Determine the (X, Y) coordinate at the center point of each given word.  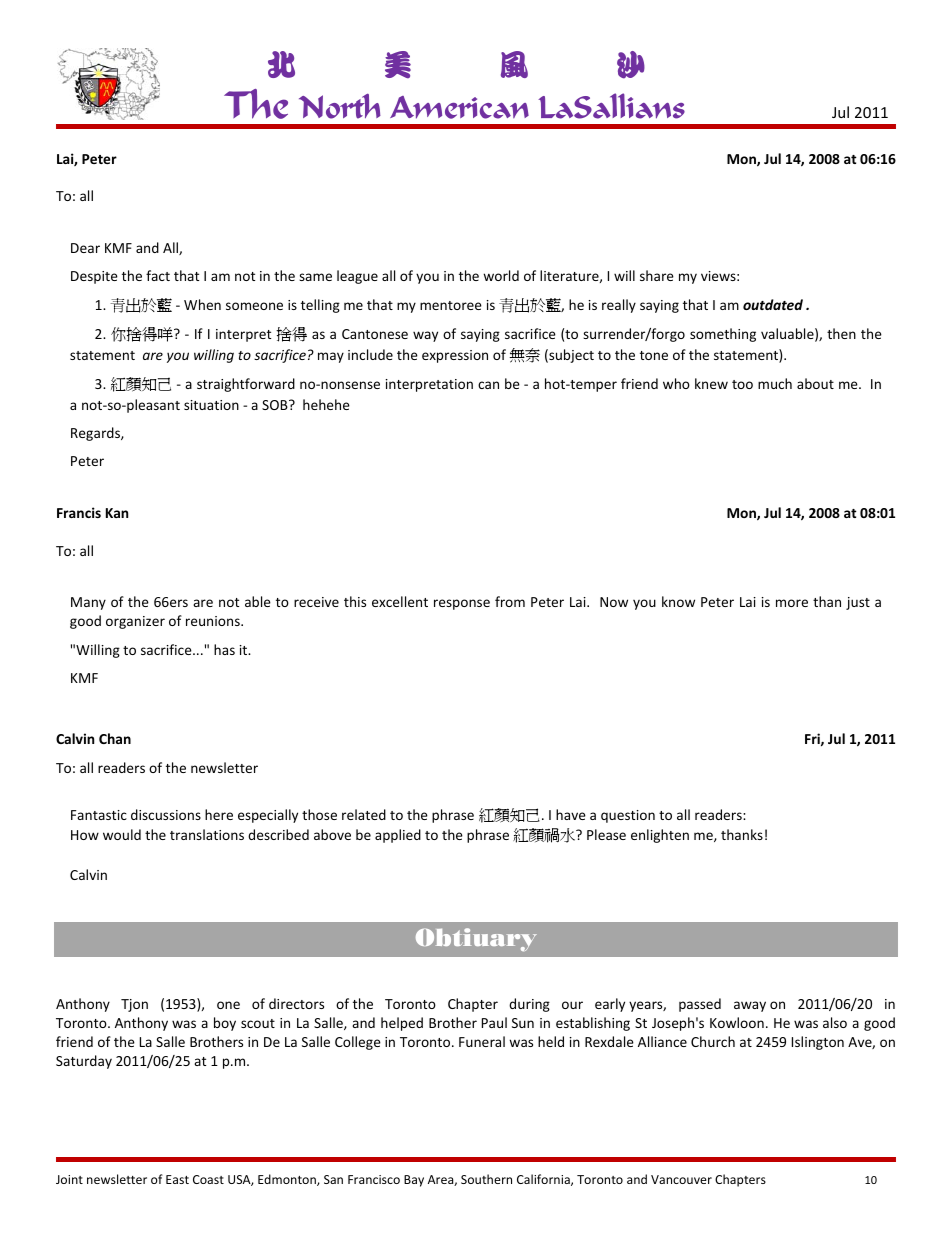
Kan (117, 513)
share (657, 275)
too (742, 384)
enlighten (660, 836)
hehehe (326, 404)
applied (398, 836)
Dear (85, 248)
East (177, 1179)
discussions (166, 814)
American (459, 107)
